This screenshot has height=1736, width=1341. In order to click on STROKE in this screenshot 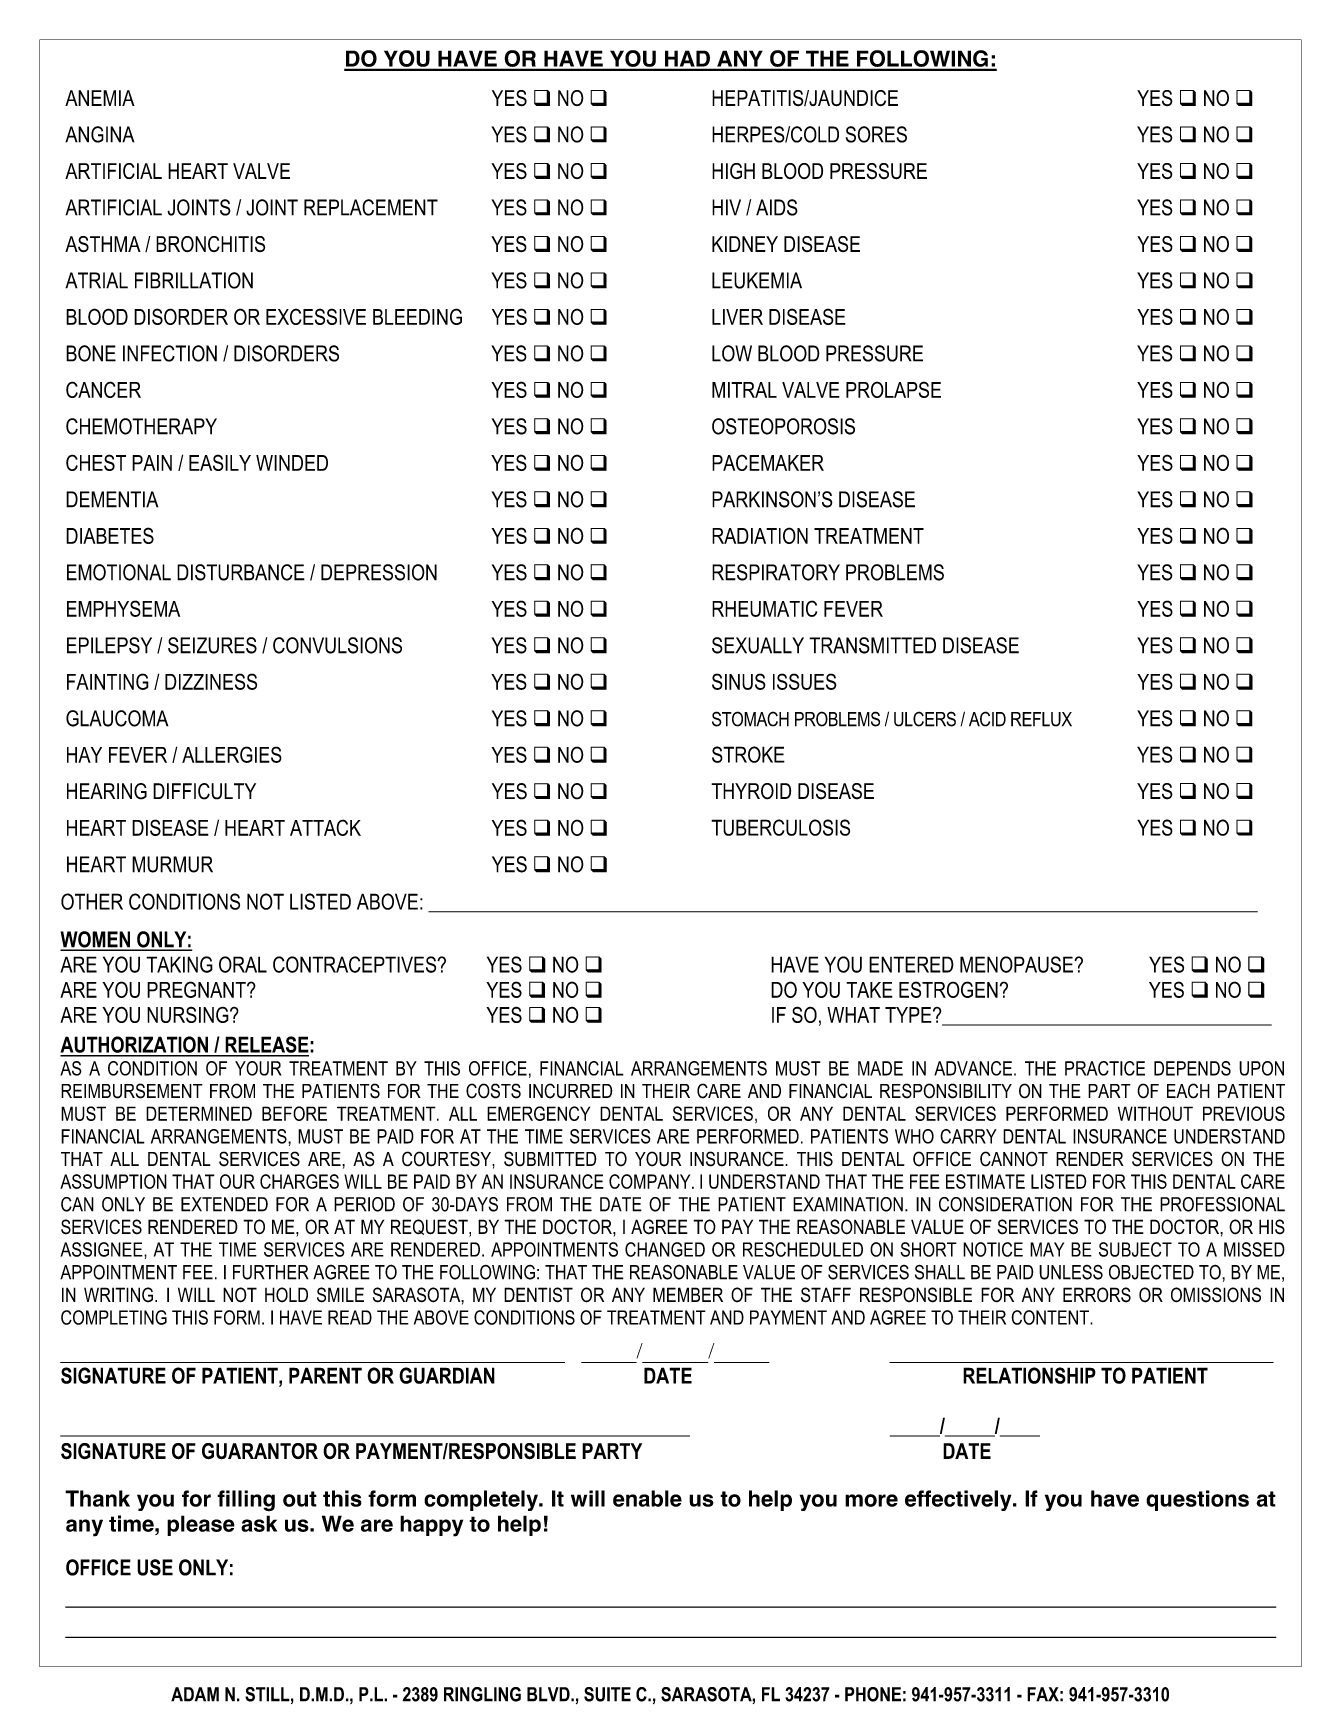, I will do `click(748, 754)`.
